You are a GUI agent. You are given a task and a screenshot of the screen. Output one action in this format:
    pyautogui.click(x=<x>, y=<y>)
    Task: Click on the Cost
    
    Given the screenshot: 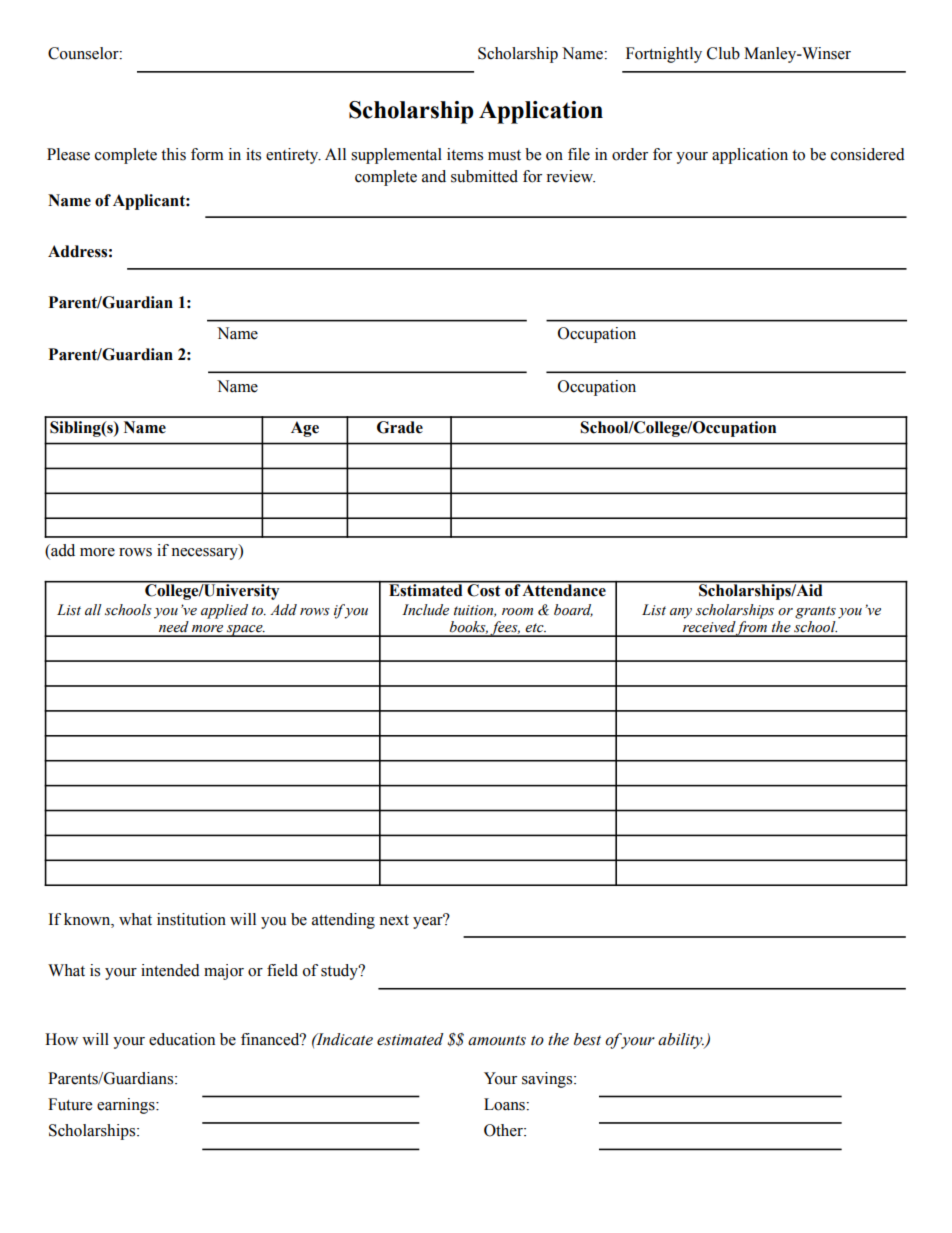 What is the action you would take?
    pyautogui.click(x=484, y=589)
